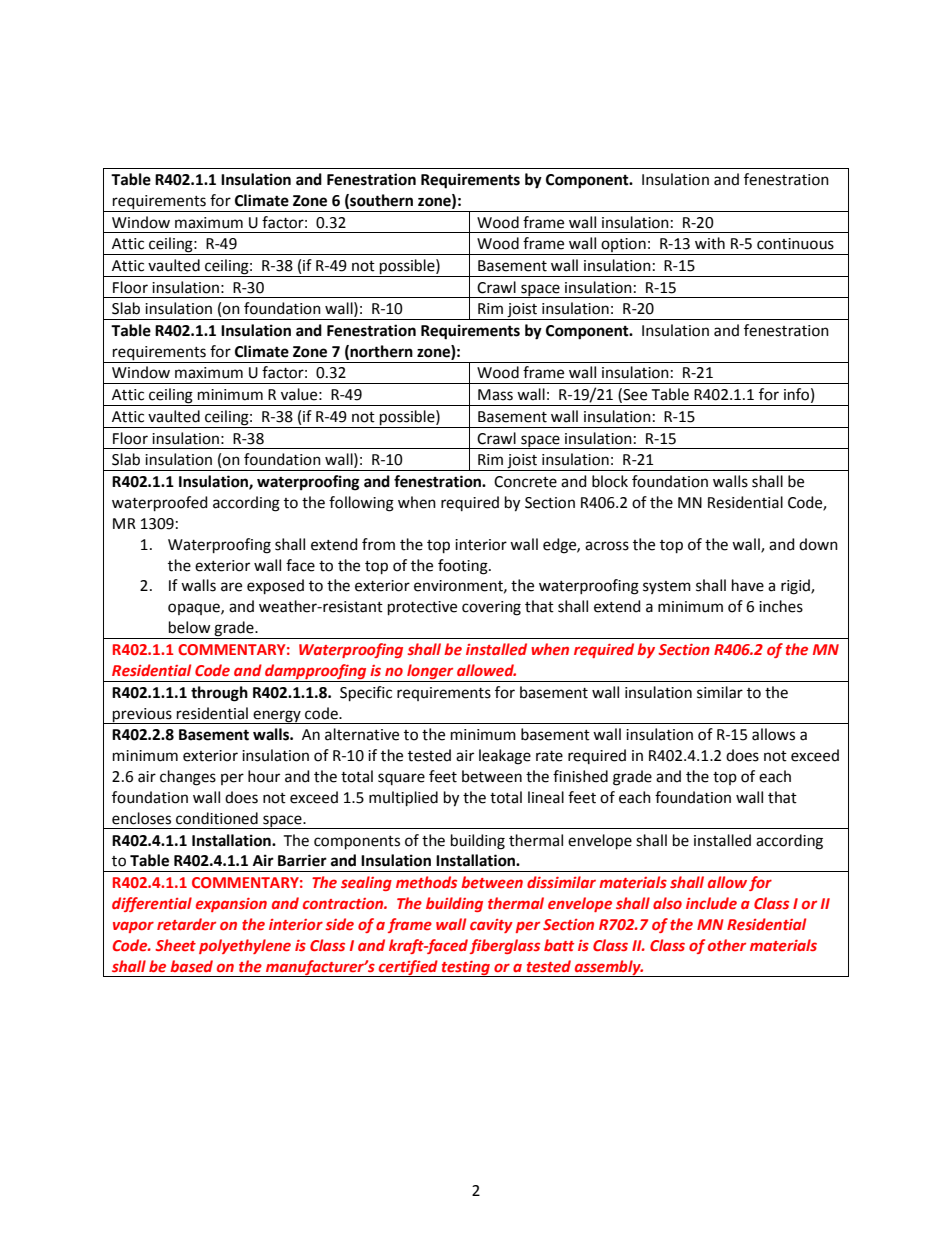 The height and width of the screenshot is (1233, 952). What do you see at coordinates (710, 243) in the screenshot?
I see `with` at bounding box center [710, 243].
